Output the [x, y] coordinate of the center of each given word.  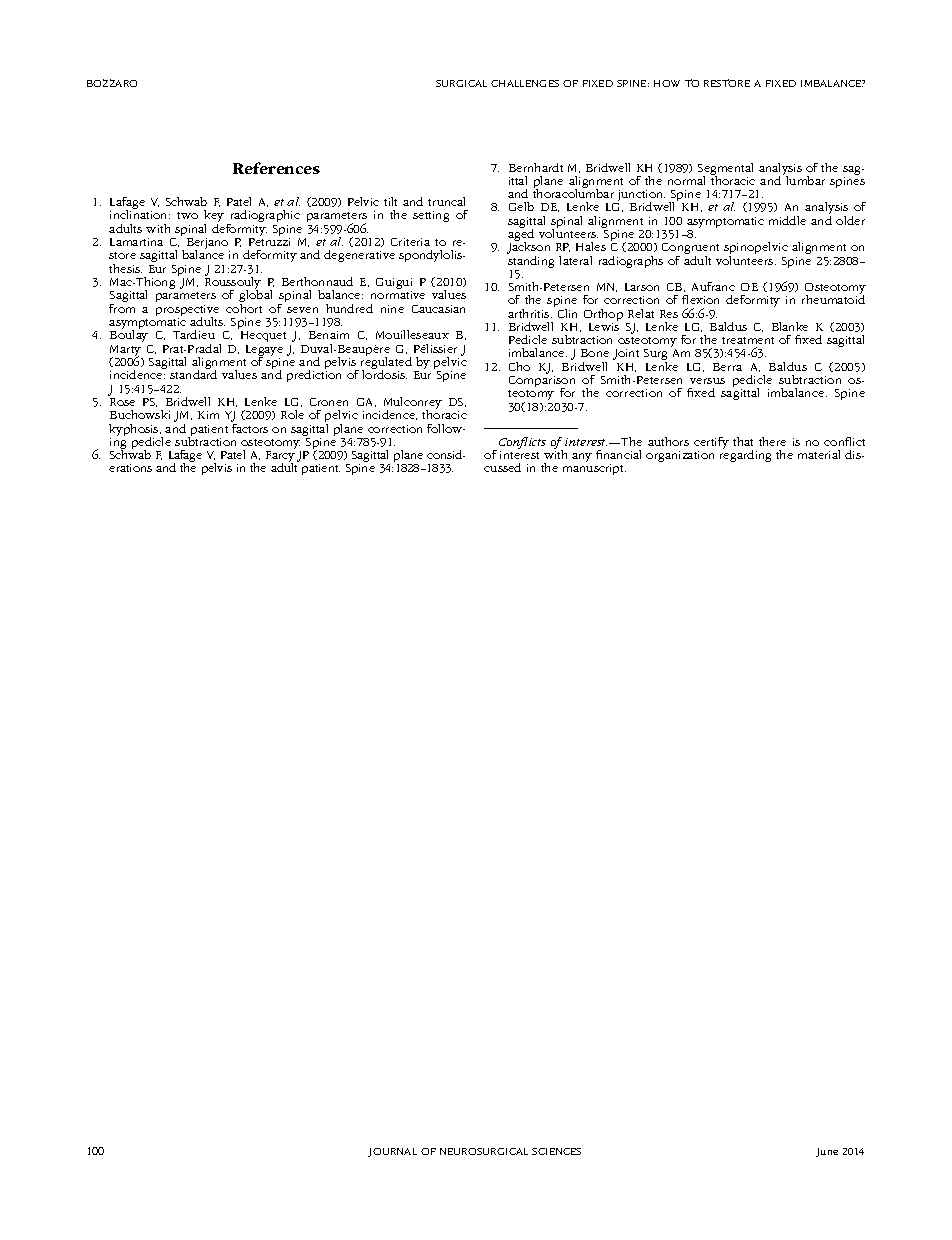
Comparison [542, 383]
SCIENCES [556, 1151]
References [276, 168]
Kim [208, 415]
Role [292, 414]
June [827, 1152]
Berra [727, 367]
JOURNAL [392, 1152]
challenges [525, 83]
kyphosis [135, 431]
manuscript [594, 469]
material [819, 454]
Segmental [725, 170]
